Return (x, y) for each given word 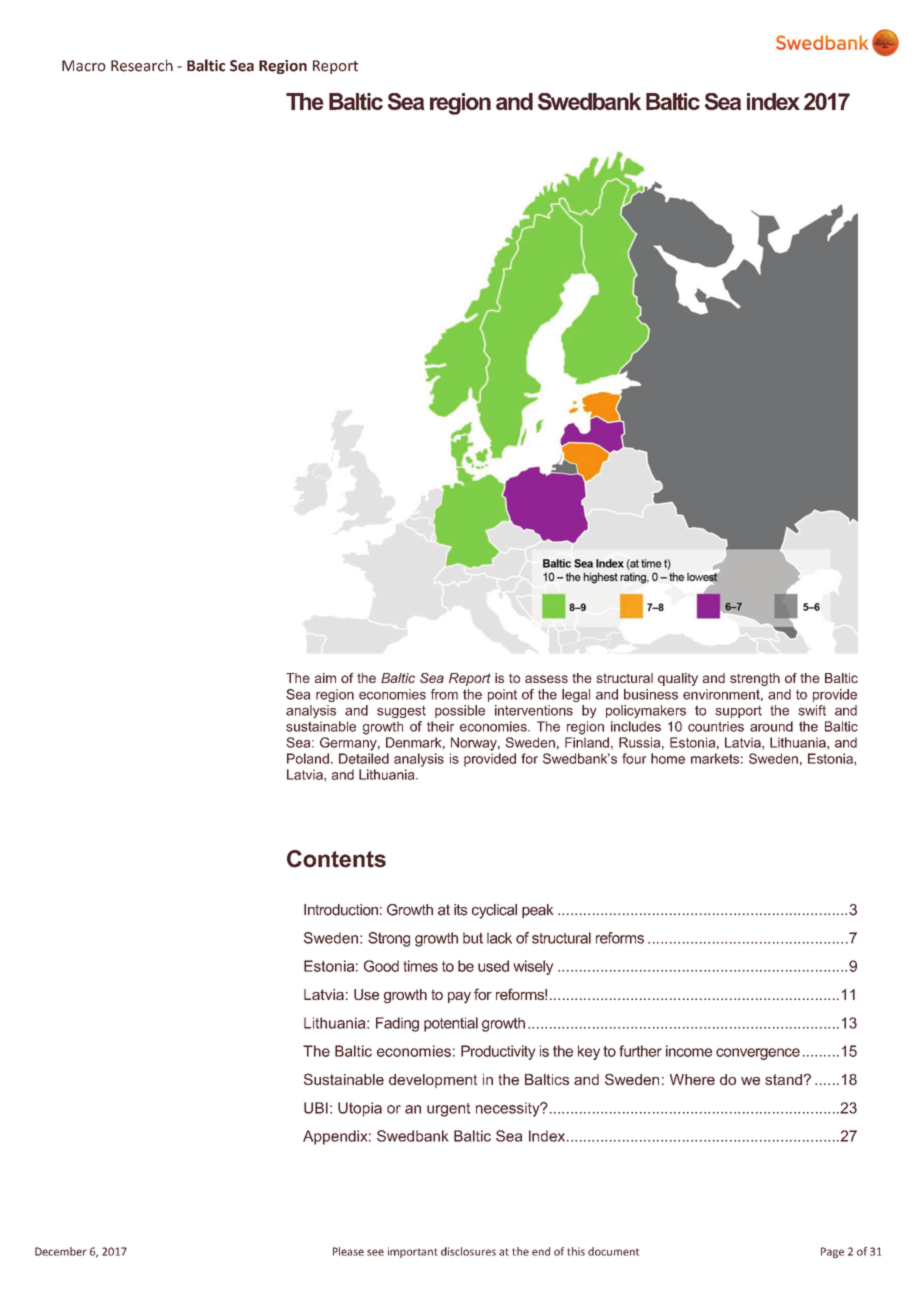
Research (142, 65)
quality (678, 679)
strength (755, 679)
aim (325, 678)
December (61, 1251)
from (444, 694)
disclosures (468, 1251)
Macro (84, 66)
